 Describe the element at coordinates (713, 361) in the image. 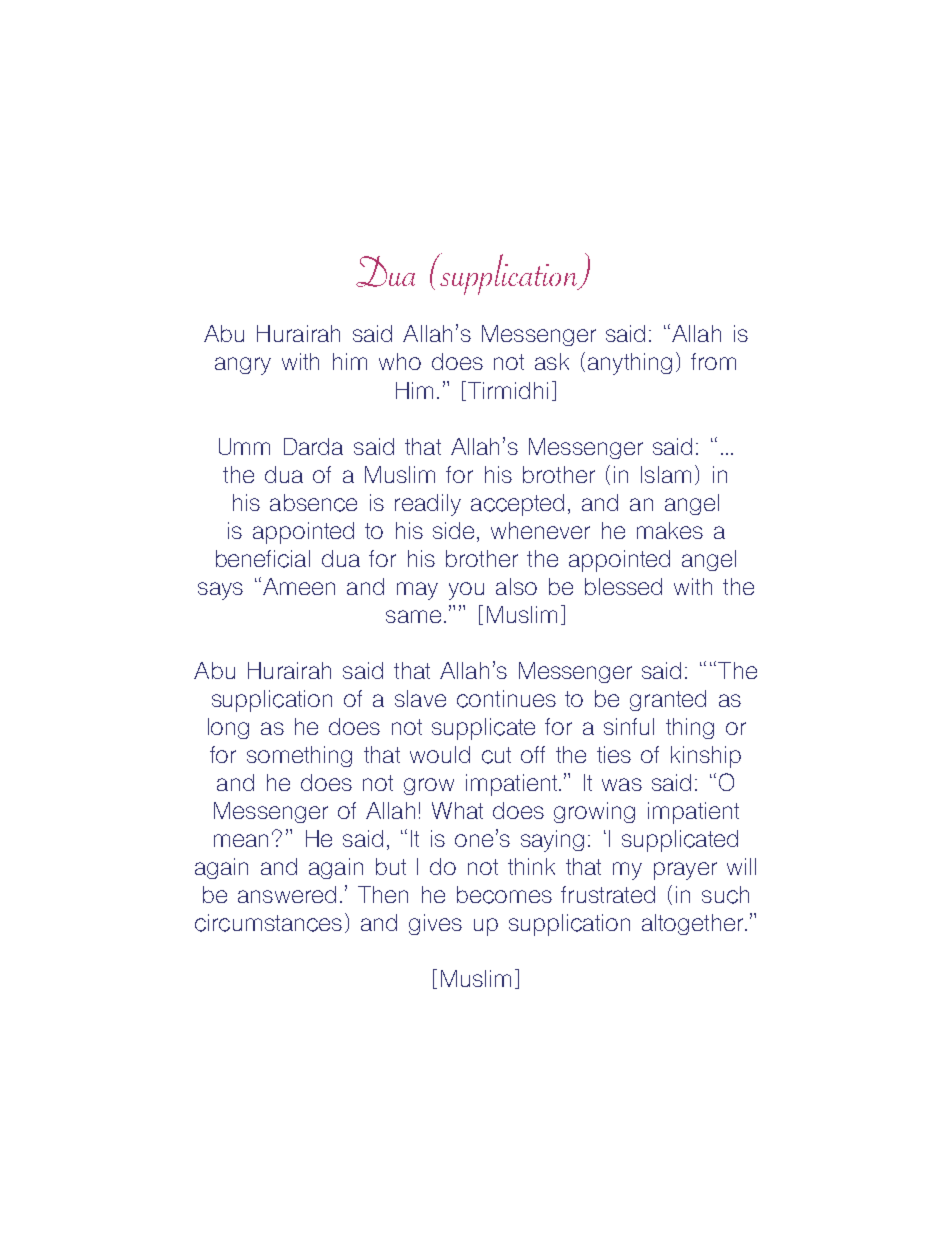

I see `from` at that location.
